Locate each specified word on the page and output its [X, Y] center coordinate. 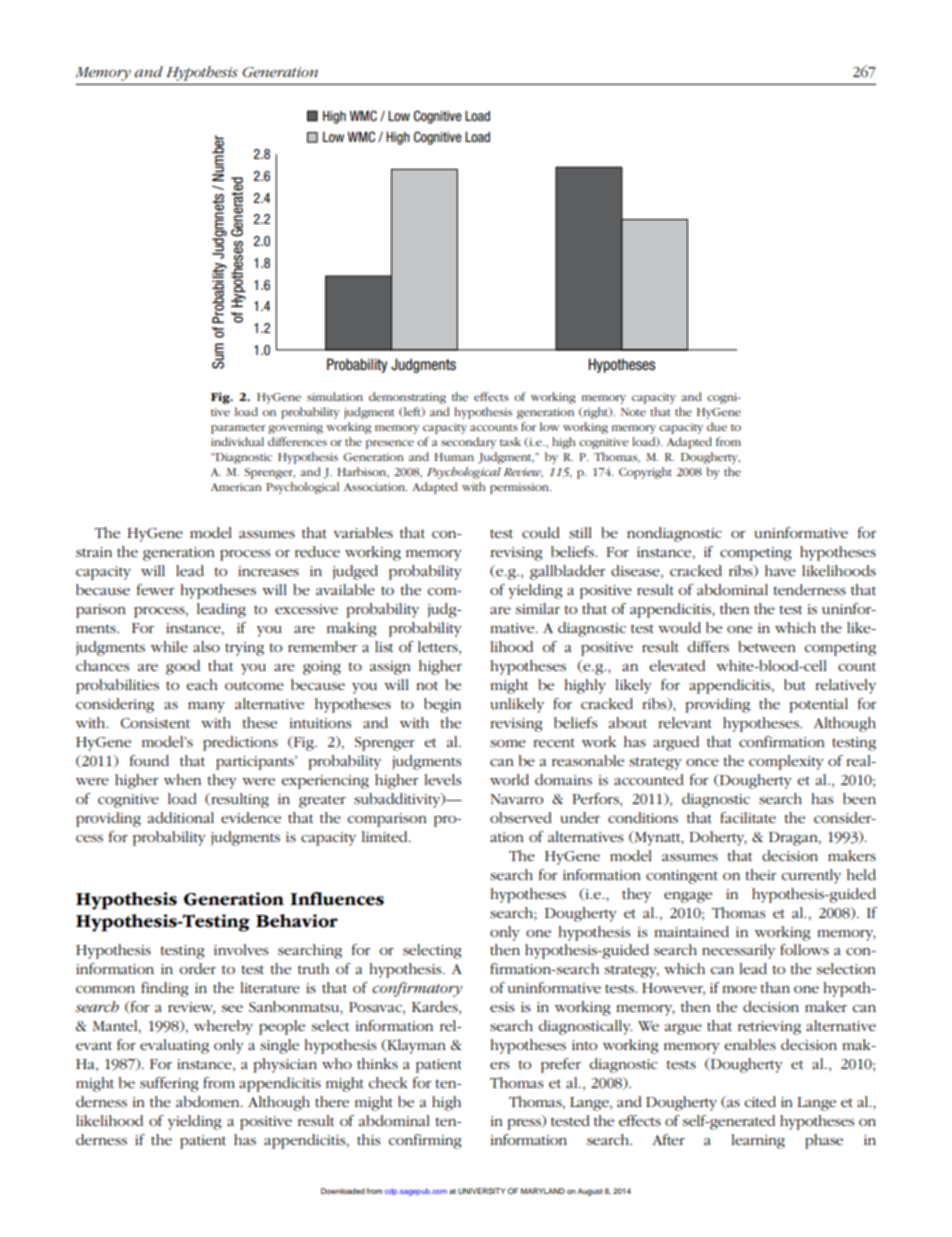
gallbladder [567, 572]
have [780, 570]
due [717, 426]
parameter [238, 429]
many [206, 707]
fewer [155, 589]
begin [442, 705]
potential [818, 705]
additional [181, 817]
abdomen [209, 1101]
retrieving [769, 1028]
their [761, 874]
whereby [223, 1027]
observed [521, 817]
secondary [468, 443]
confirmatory [417, 989]
